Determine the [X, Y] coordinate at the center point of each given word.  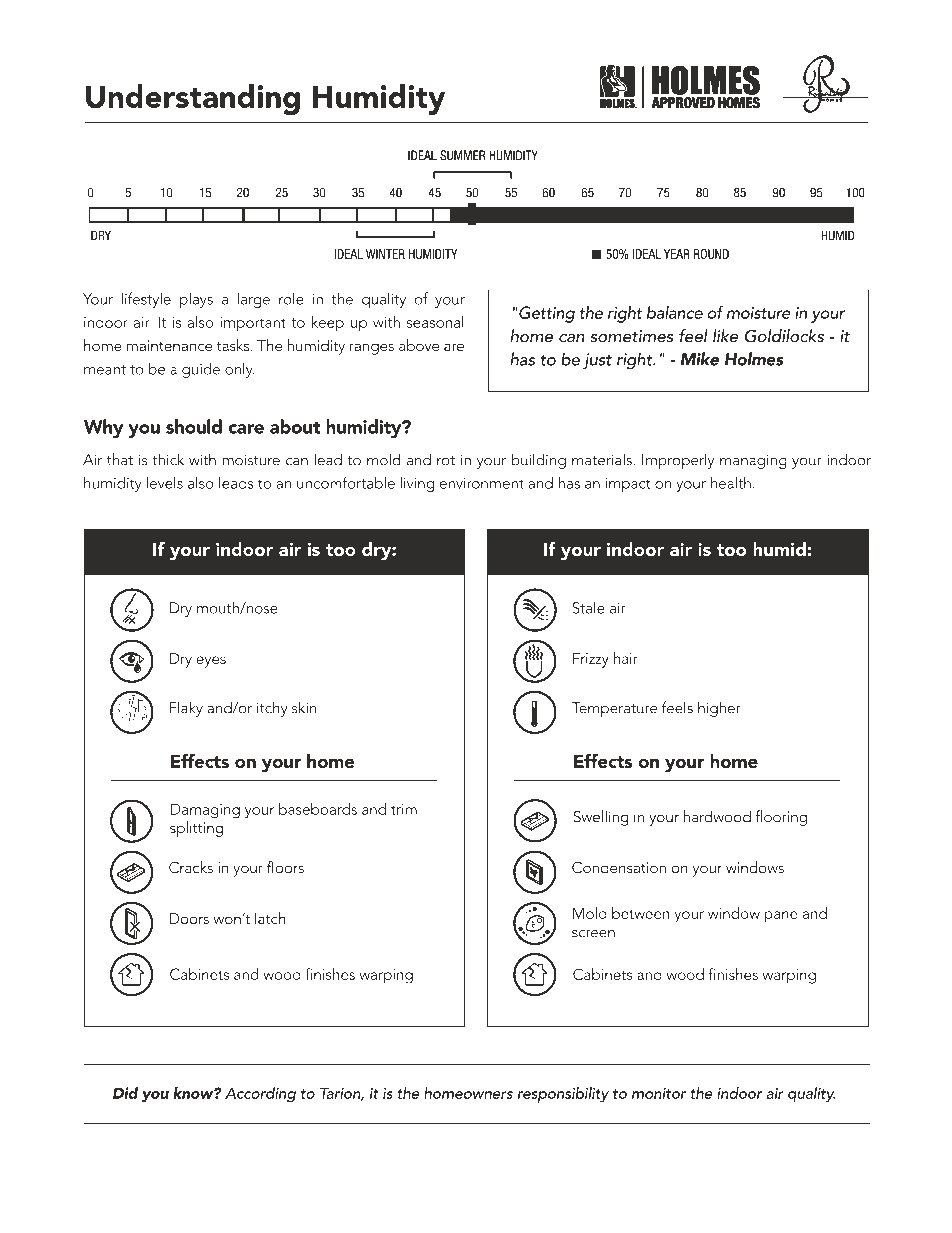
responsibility [563, 1095]
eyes [211, 662]
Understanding [193, 99]
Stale [588, 608]
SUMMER [462, 155]
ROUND [711, 254]
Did [125, 1093]
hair [626, 658]
